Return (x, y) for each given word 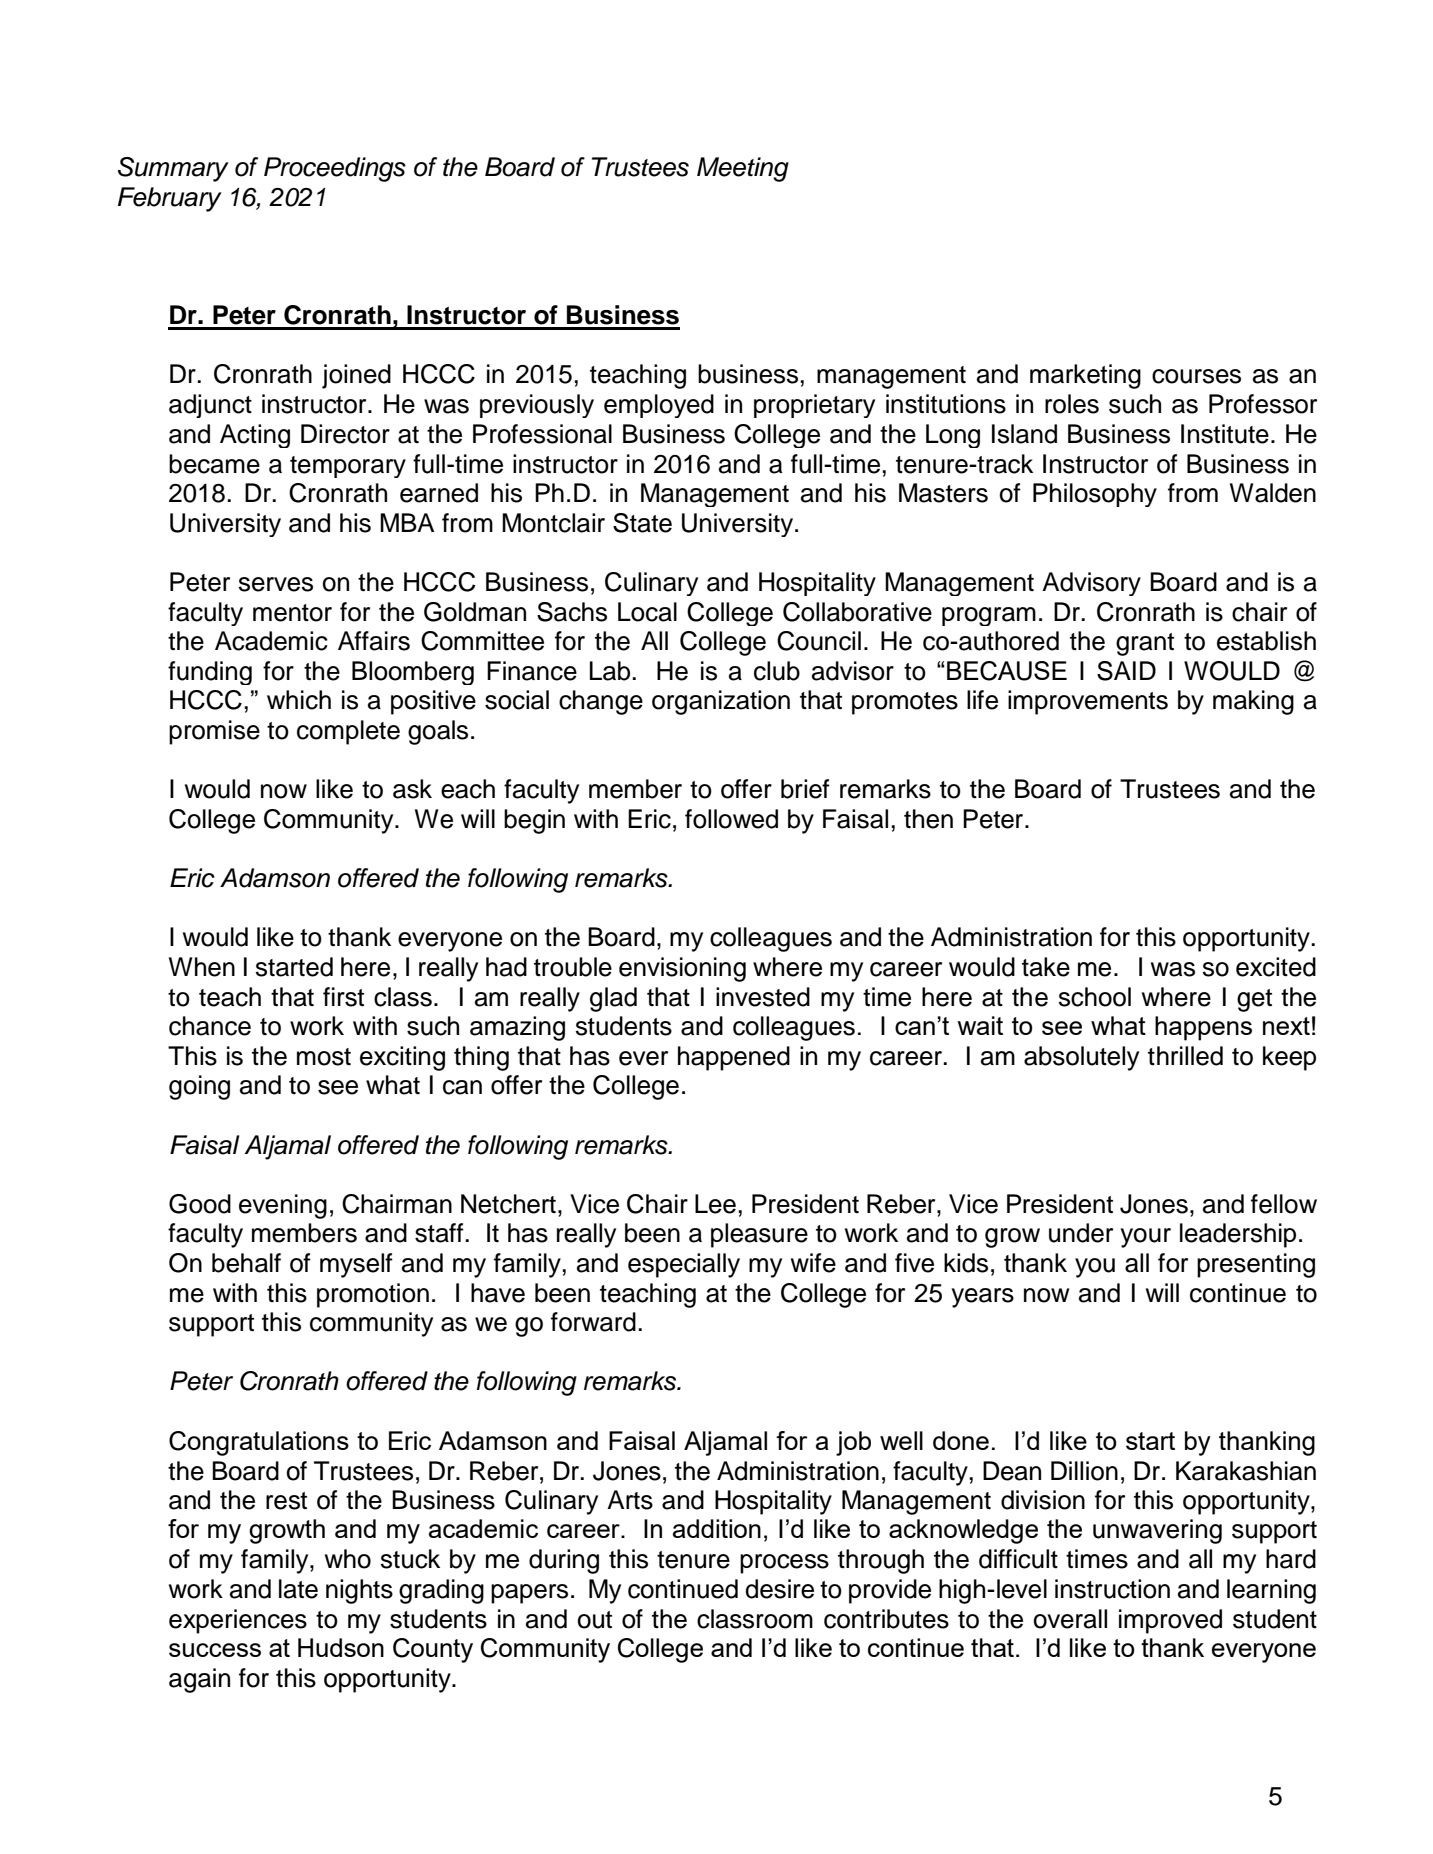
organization (721, 702)
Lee (715, 1204)
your (1146, 1238)
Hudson (341, 1647)
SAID (1126, 671)
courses (1196, 376)
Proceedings (335, 169)
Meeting (743, 169)
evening (283, 1206)
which (299, 700)
